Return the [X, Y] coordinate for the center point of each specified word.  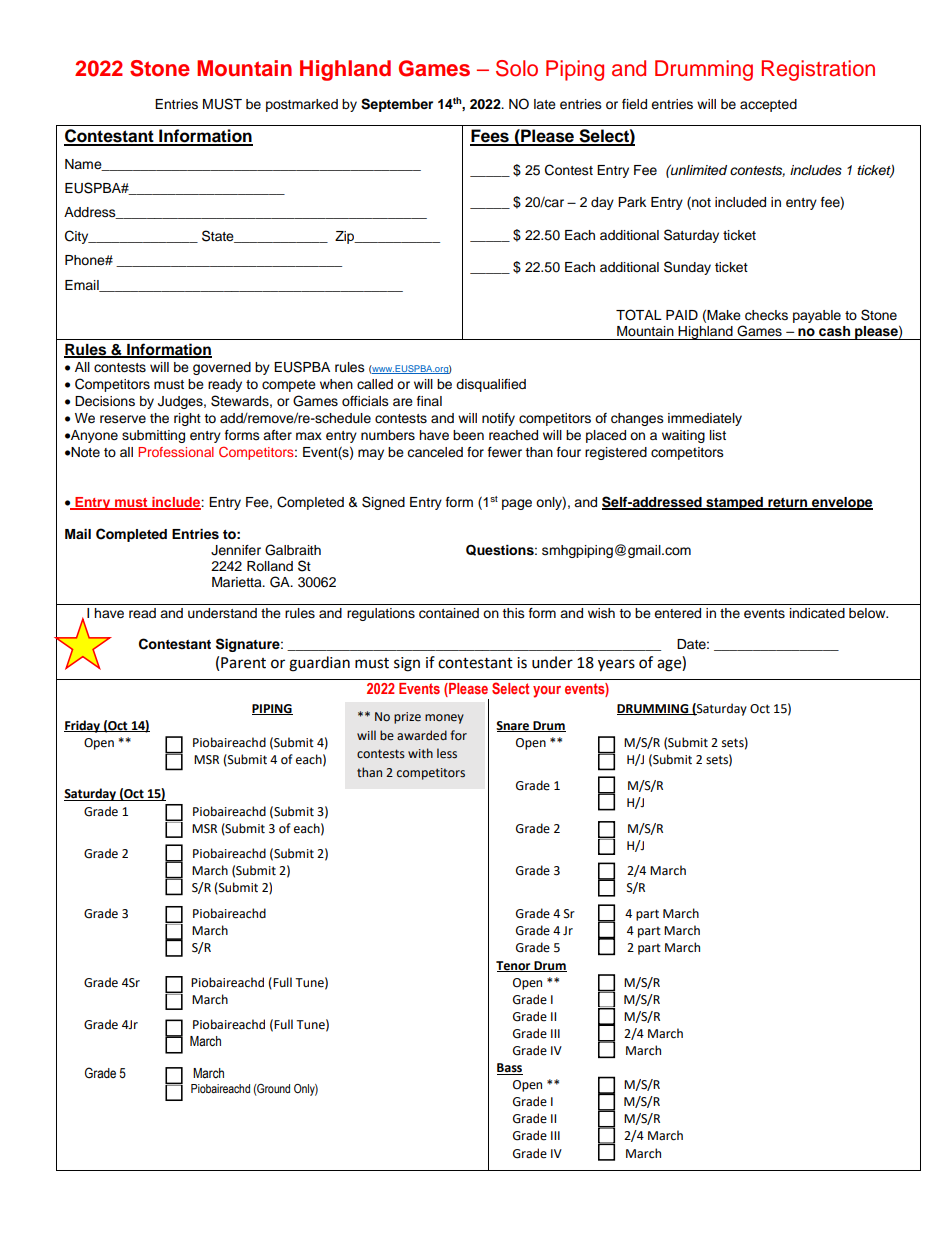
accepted [768, 105]
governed [222, 368]
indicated [817, 613]
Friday [83, 726]
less [447, 753]
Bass [510, 1069]
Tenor [514, 966]
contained [449, 613]
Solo [517, 68]
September [397, 105]
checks [766, 315]
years [616, 665]
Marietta [238, 582]
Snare [513, 726]
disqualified [491, 385]
